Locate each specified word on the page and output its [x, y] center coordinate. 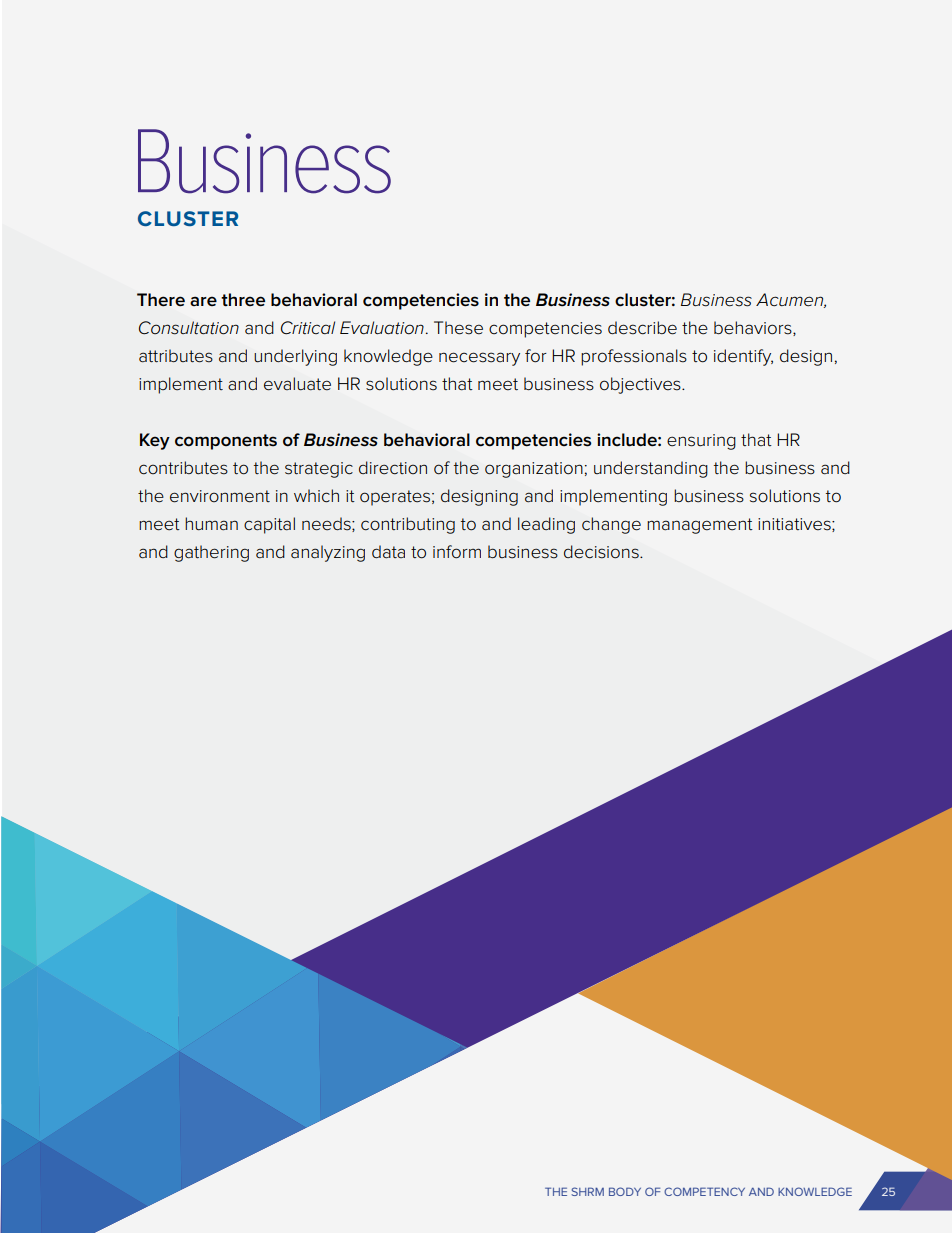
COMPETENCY [704, 1191]
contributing [408, 525]
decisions [602, 552]
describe [642, 328]
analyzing [328, 553]
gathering [211, 553]
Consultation [189, 328]
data [388, 552]
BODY [625, 1191]
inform [457, 552]
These [458, 328]
